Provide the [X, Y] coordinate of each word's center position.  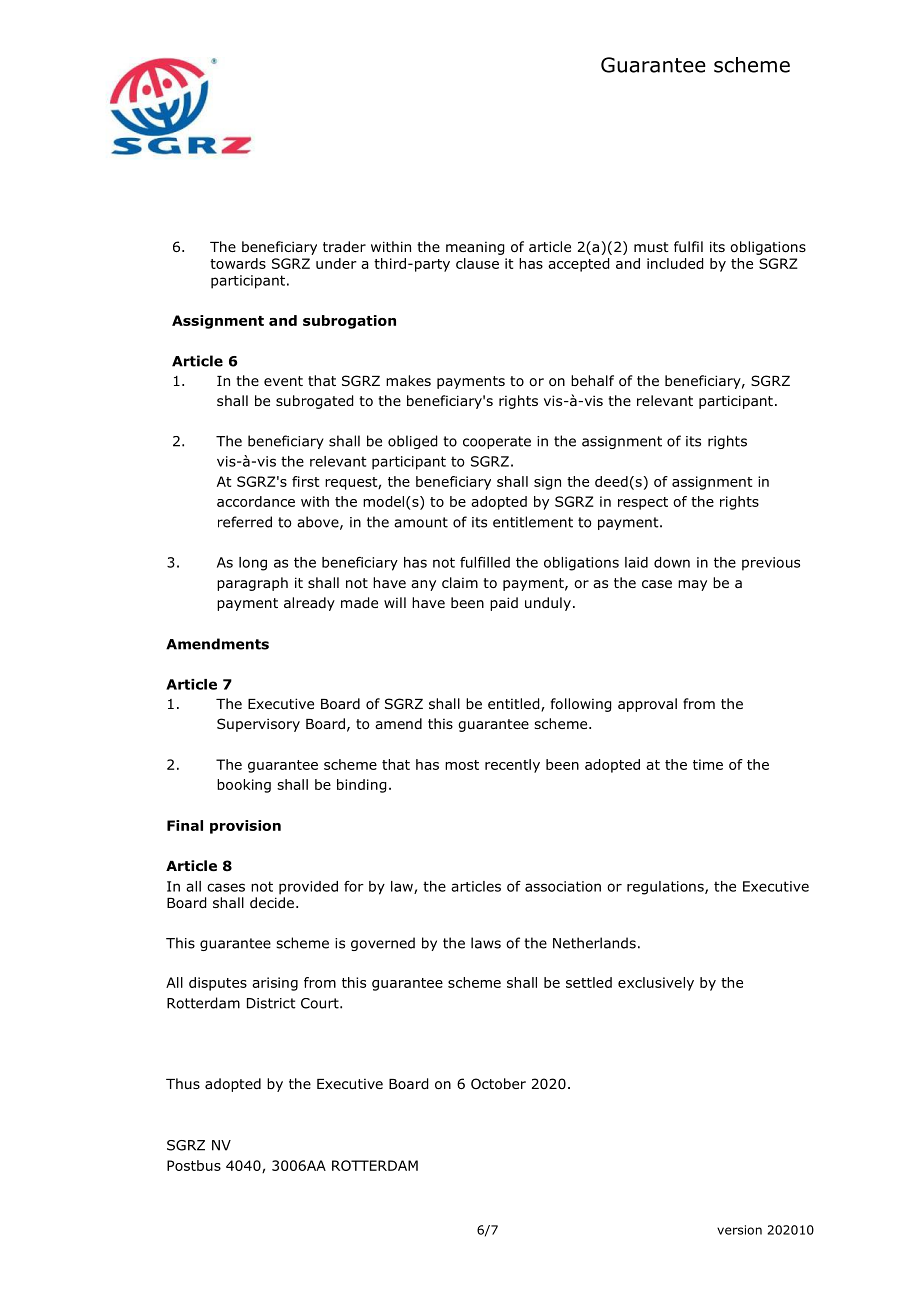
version [739, 1230]
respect [643, 503]
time [708, 764]
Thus [183, 1083]
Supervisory [258, 725]
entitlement [533, 522]
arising [275, 984]
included [675, 263]
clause [477, 263]
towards [238, 263]
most [462, 765]
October [498, 1084]
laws [486, 943]
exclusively [656, 984]
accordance [256, 501]
